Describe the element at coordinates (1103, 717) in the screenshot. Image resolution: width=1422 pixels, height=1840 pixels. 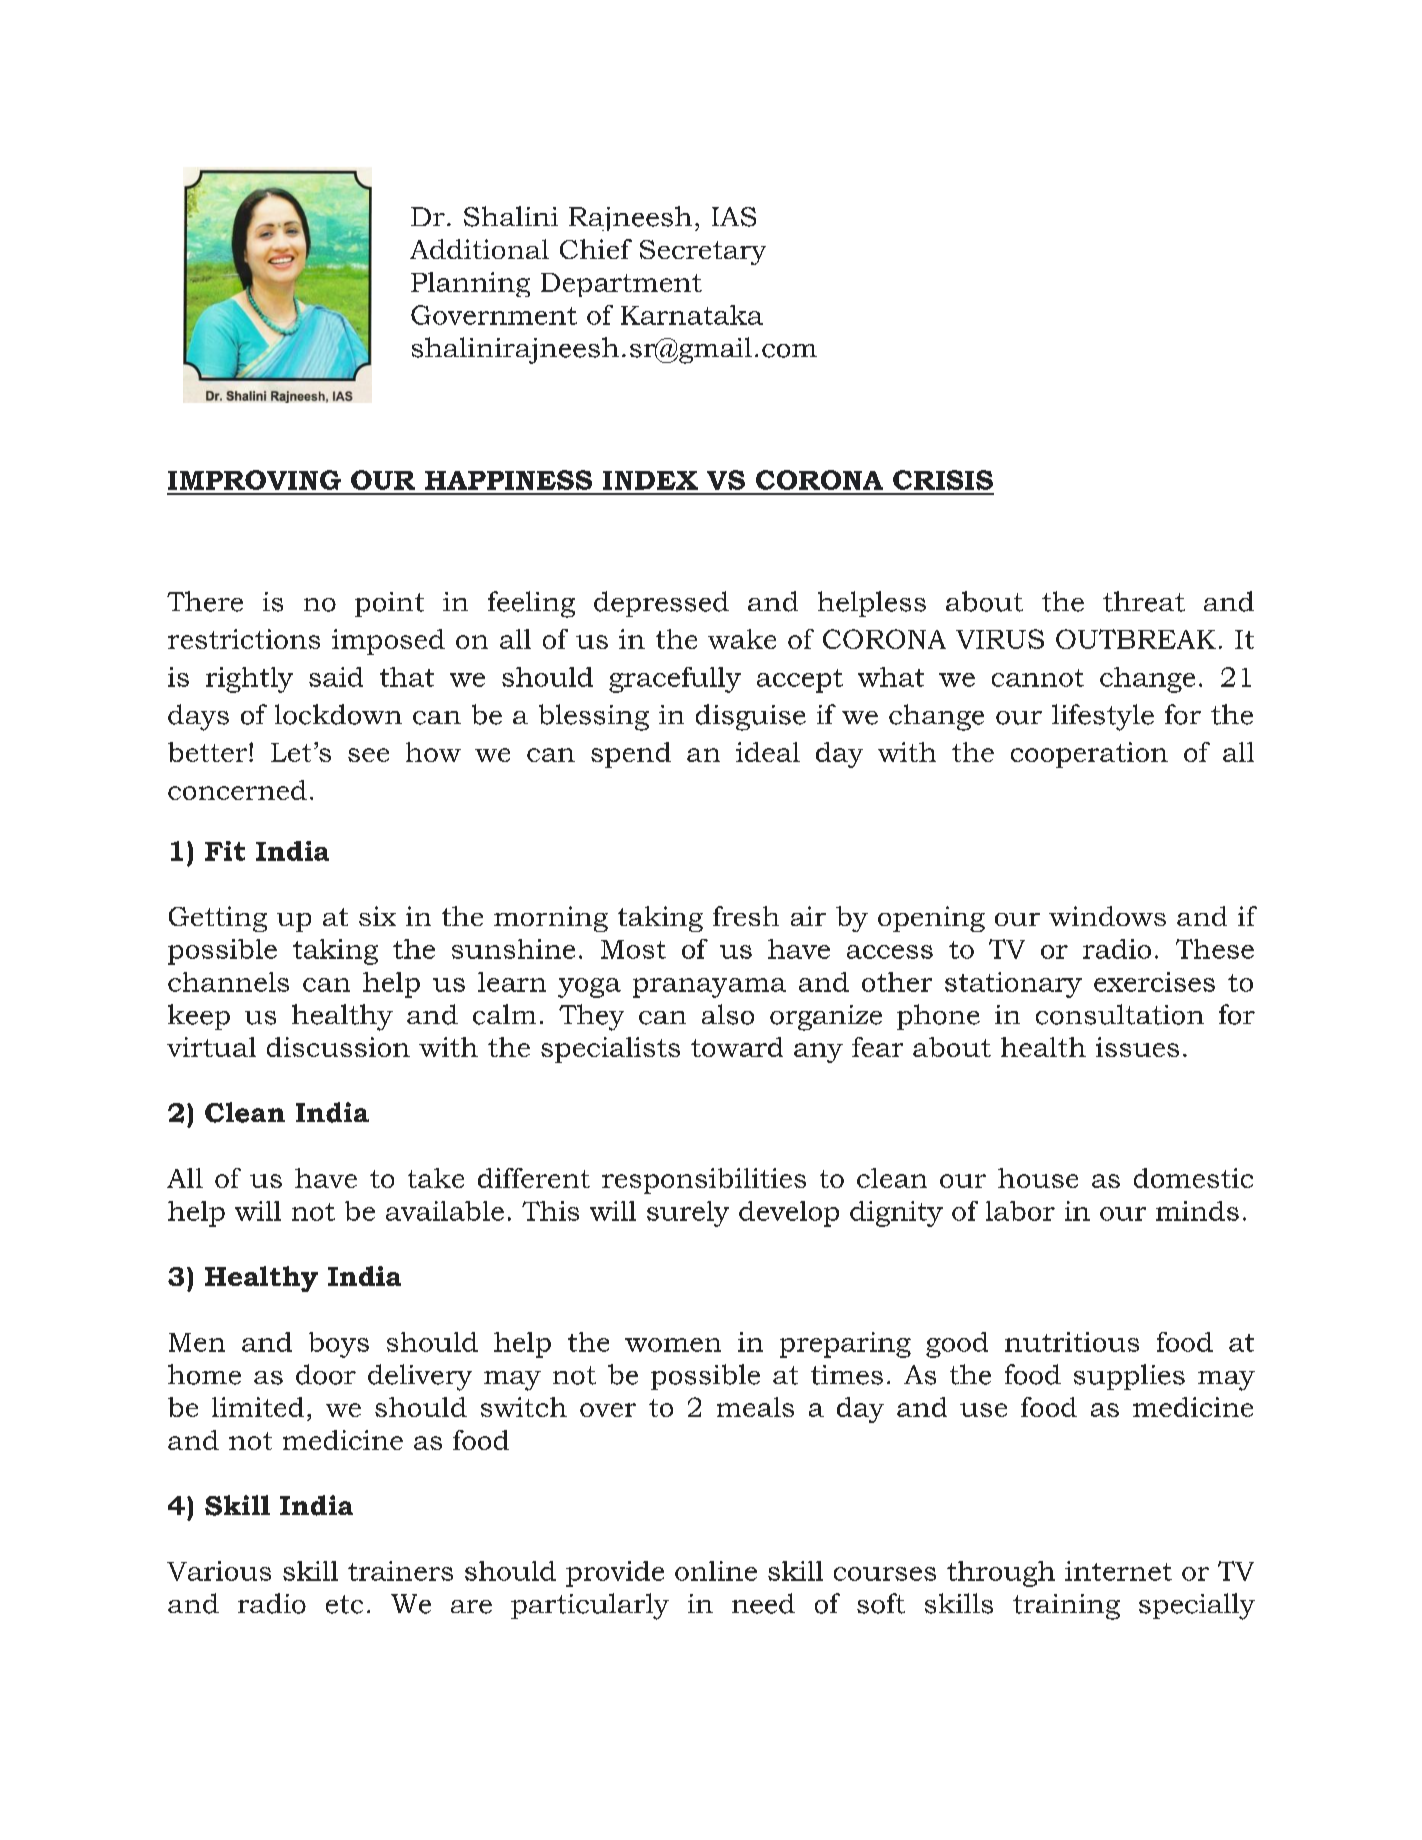
I see `lifestyle` at that location.
